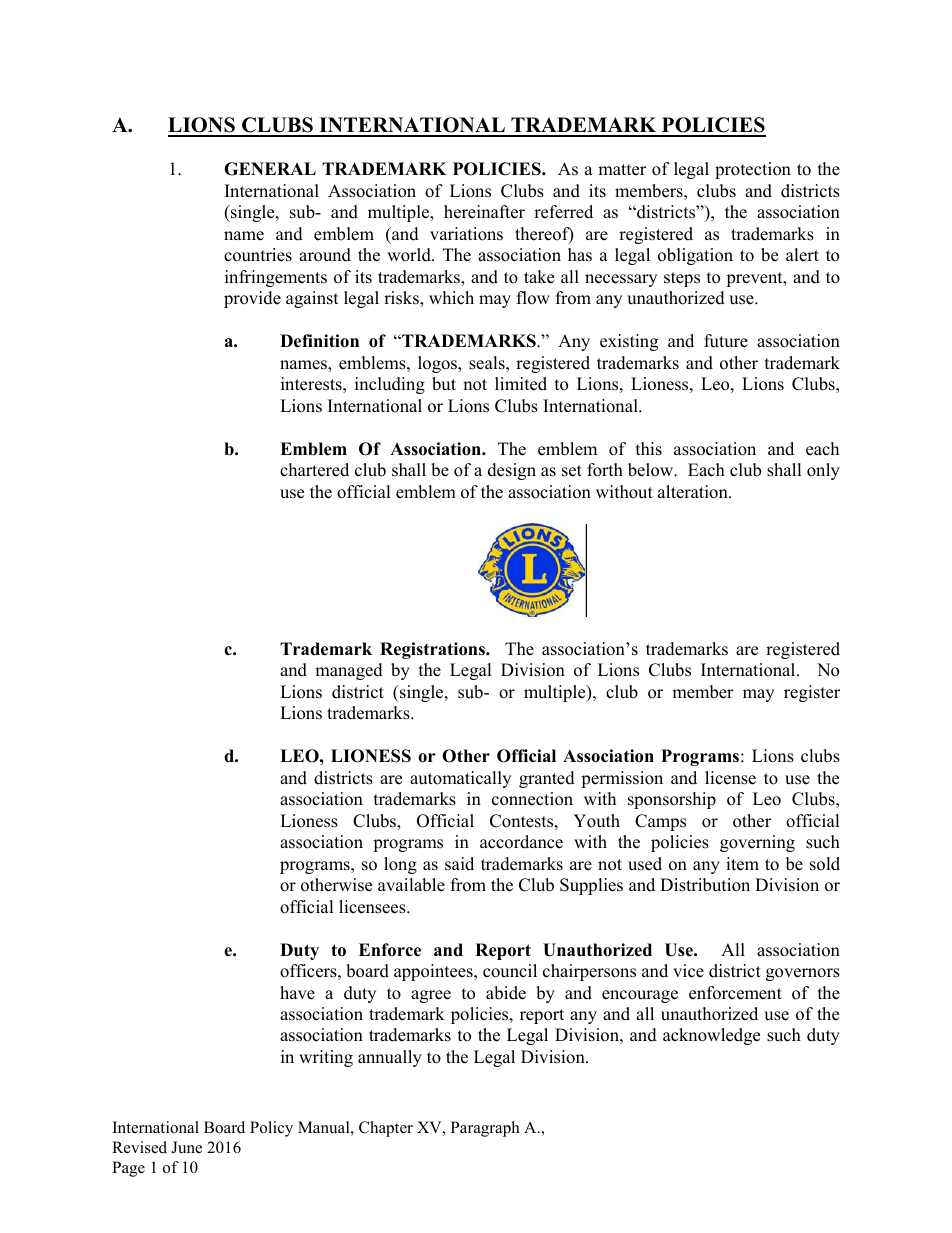 Image resolution: width=952 pixels, height=1233 pixels. What do you see at coordinates (485, 1129) in the page?
I see `Paragraph` at bounding box center [485, 1129].
